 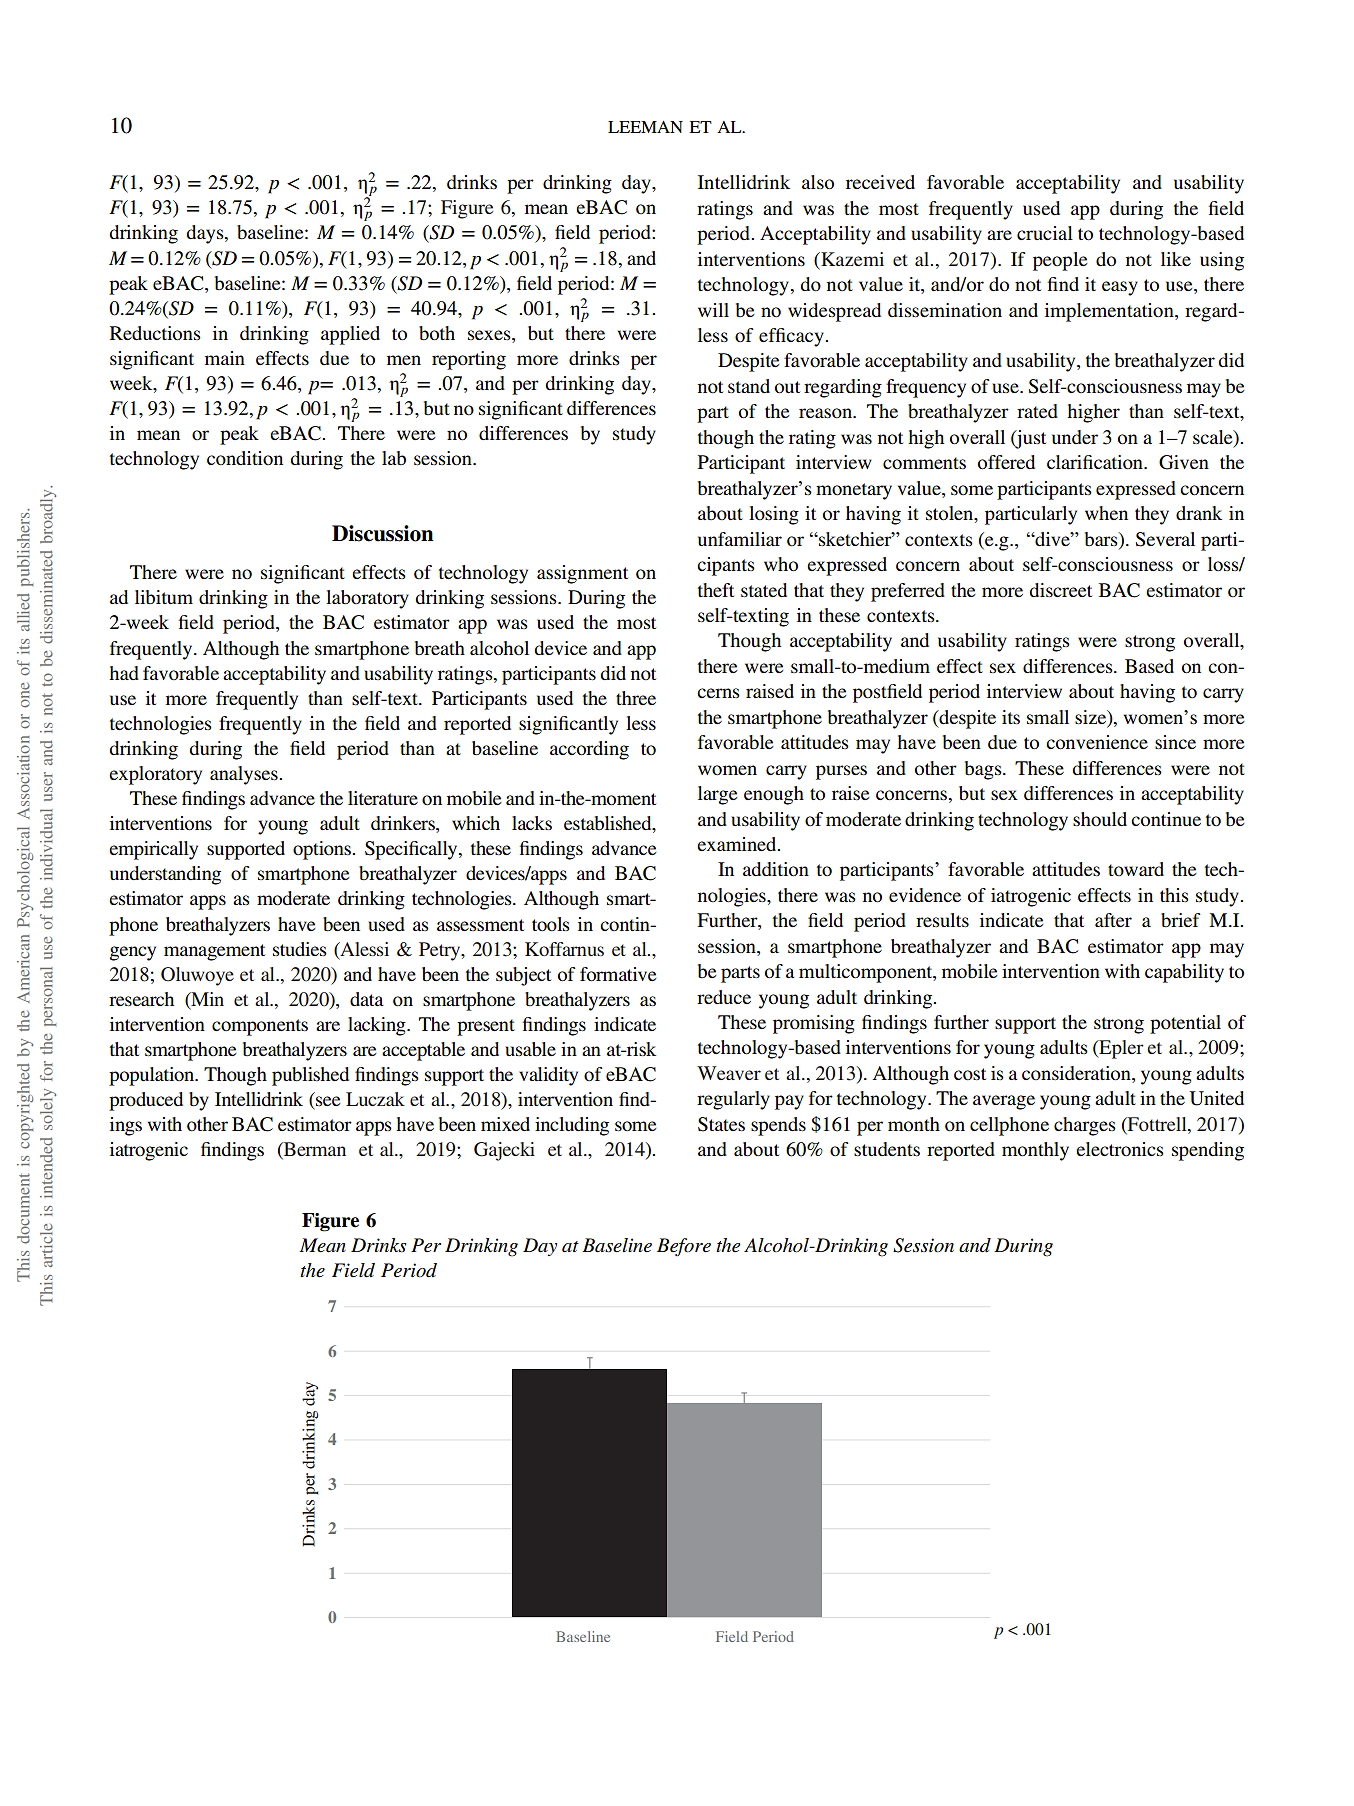 What do you see at coordinates (818, 182) in the screenshot?
I see `also` at bounding box center [818, 182].
